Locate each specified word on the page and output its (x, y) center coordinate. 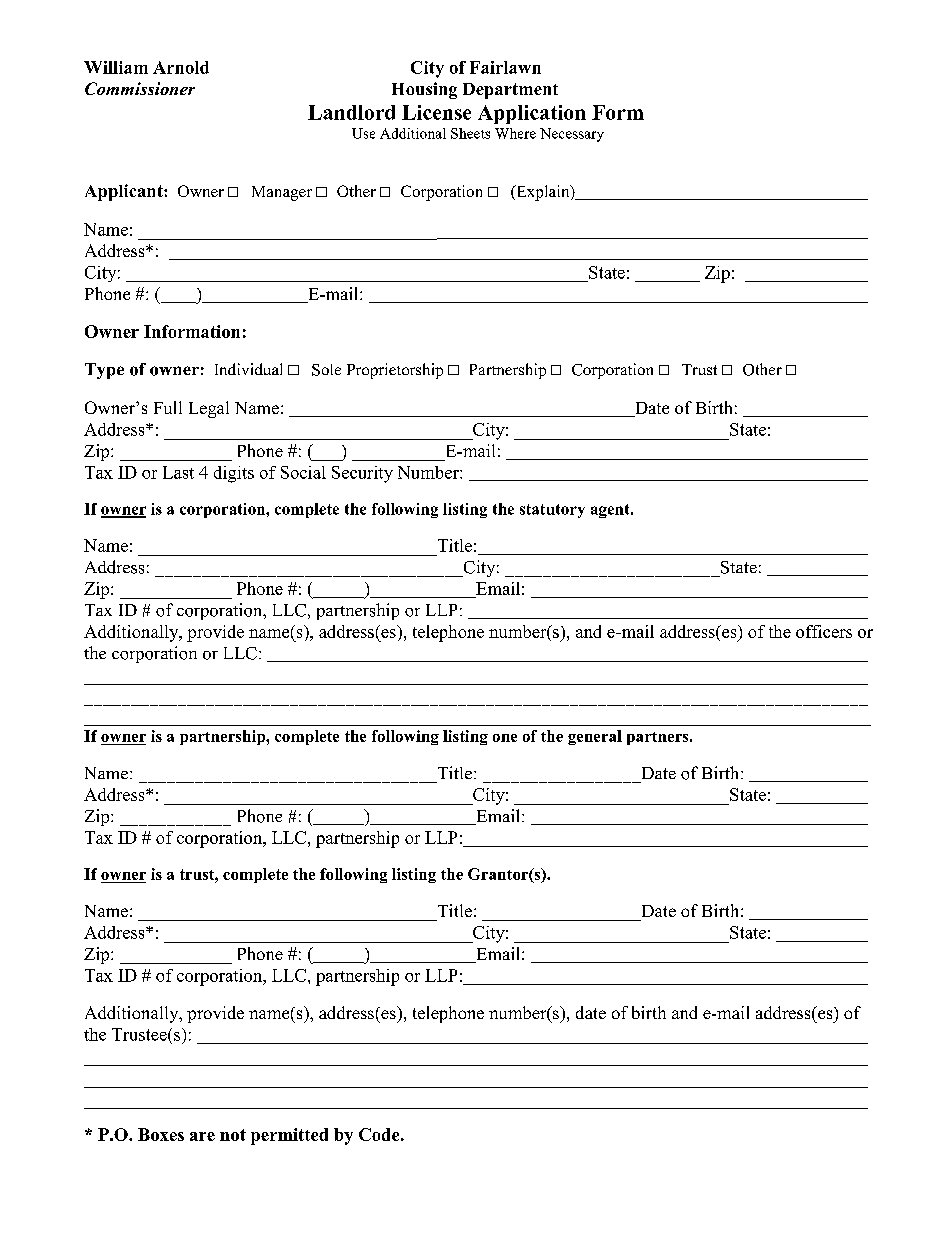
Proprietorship (395, 371)
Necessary (572, 135)
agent (611, 511)
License (436, 112)
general (595, 737)
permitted (289, 1136)
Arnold (181, 67)
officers (824, 631)
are (202, 1136)
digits (234, 474)
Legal (209, 409)
